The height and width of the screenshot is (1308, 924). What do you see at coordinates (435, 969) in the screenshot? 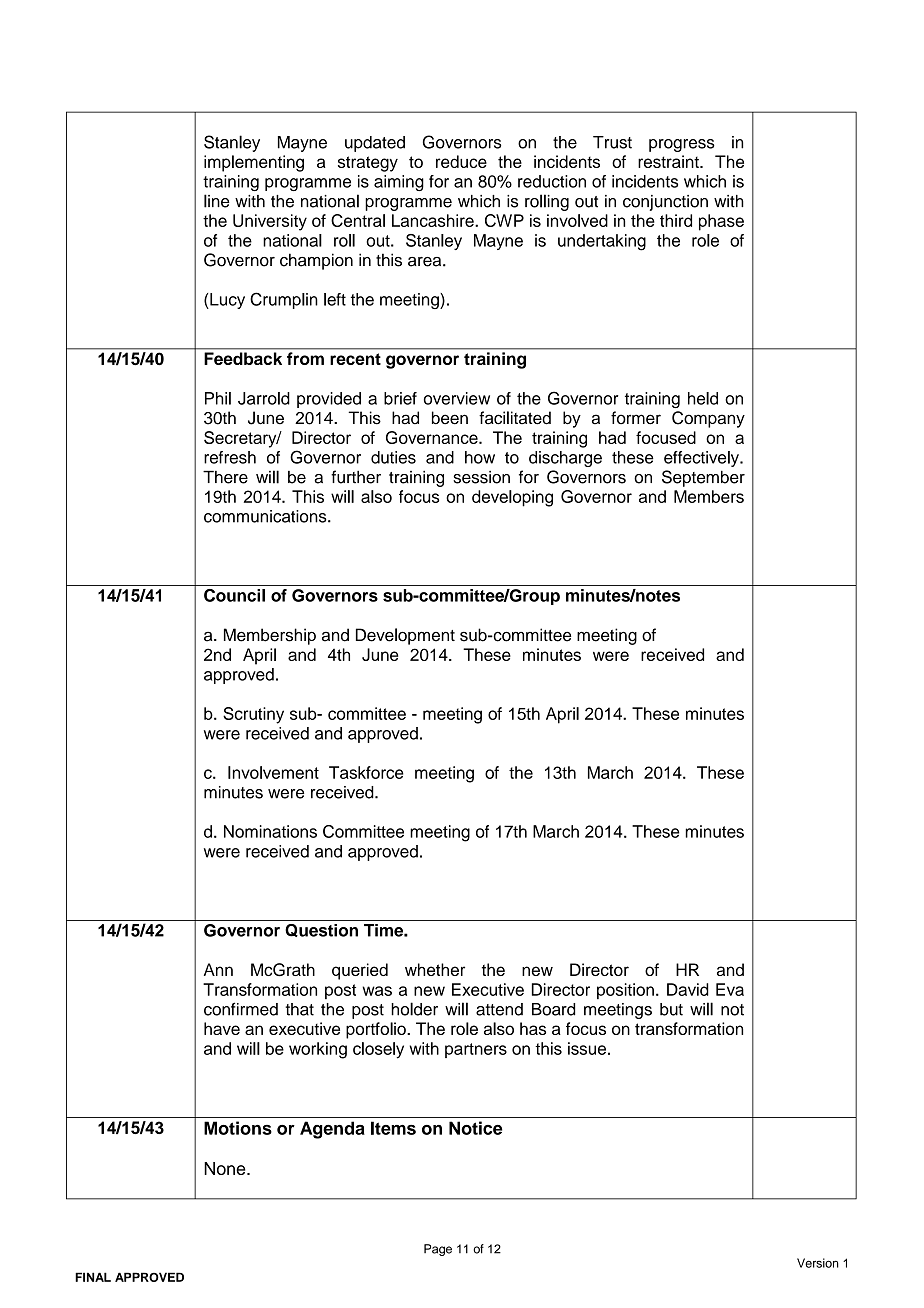
I see `whether` at bounding box center [435, 969].
